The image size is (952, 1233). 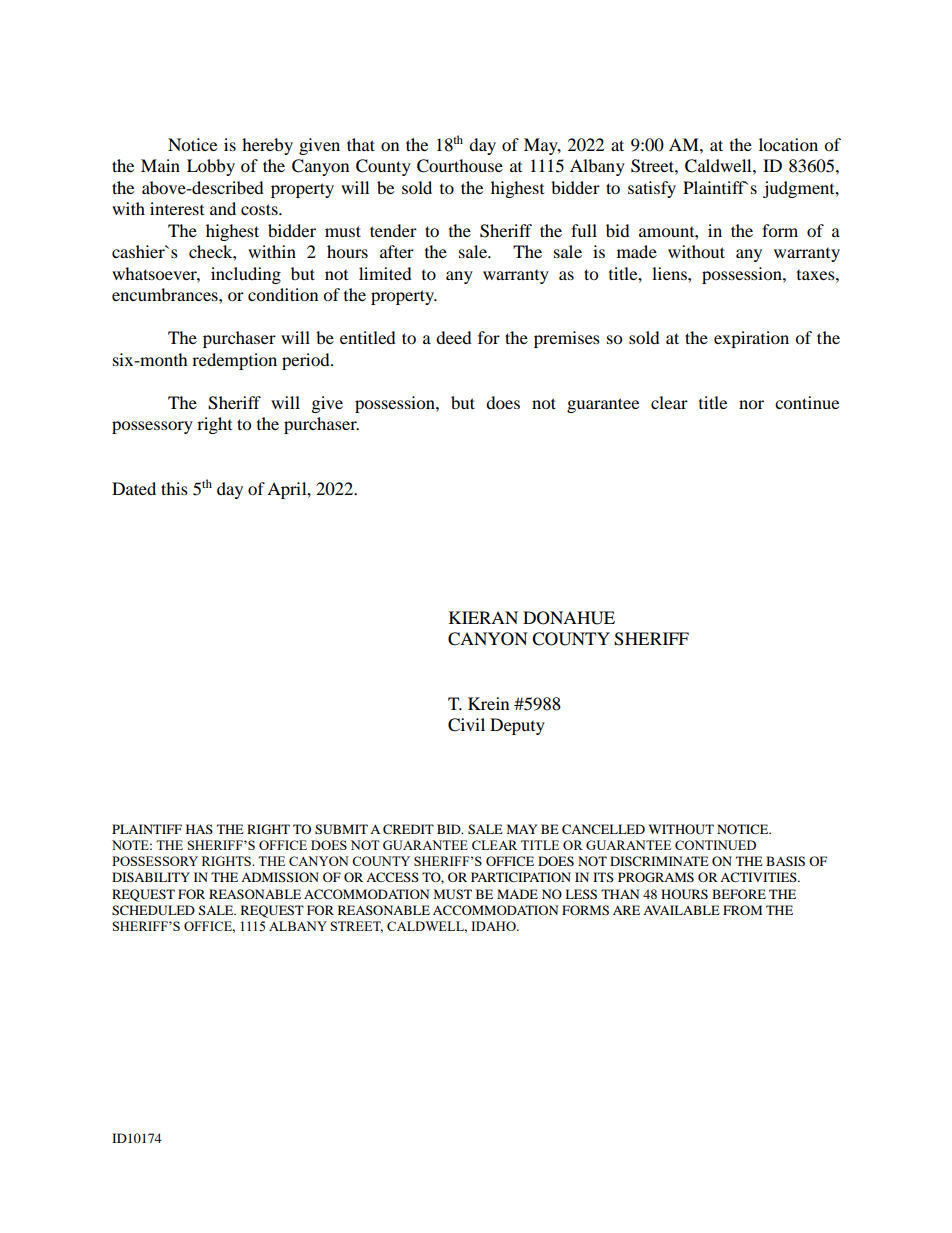 What do you see at coordinates (153, 910) in the image?
I see `SCHEDULED` at bounding box center [153, 910].
